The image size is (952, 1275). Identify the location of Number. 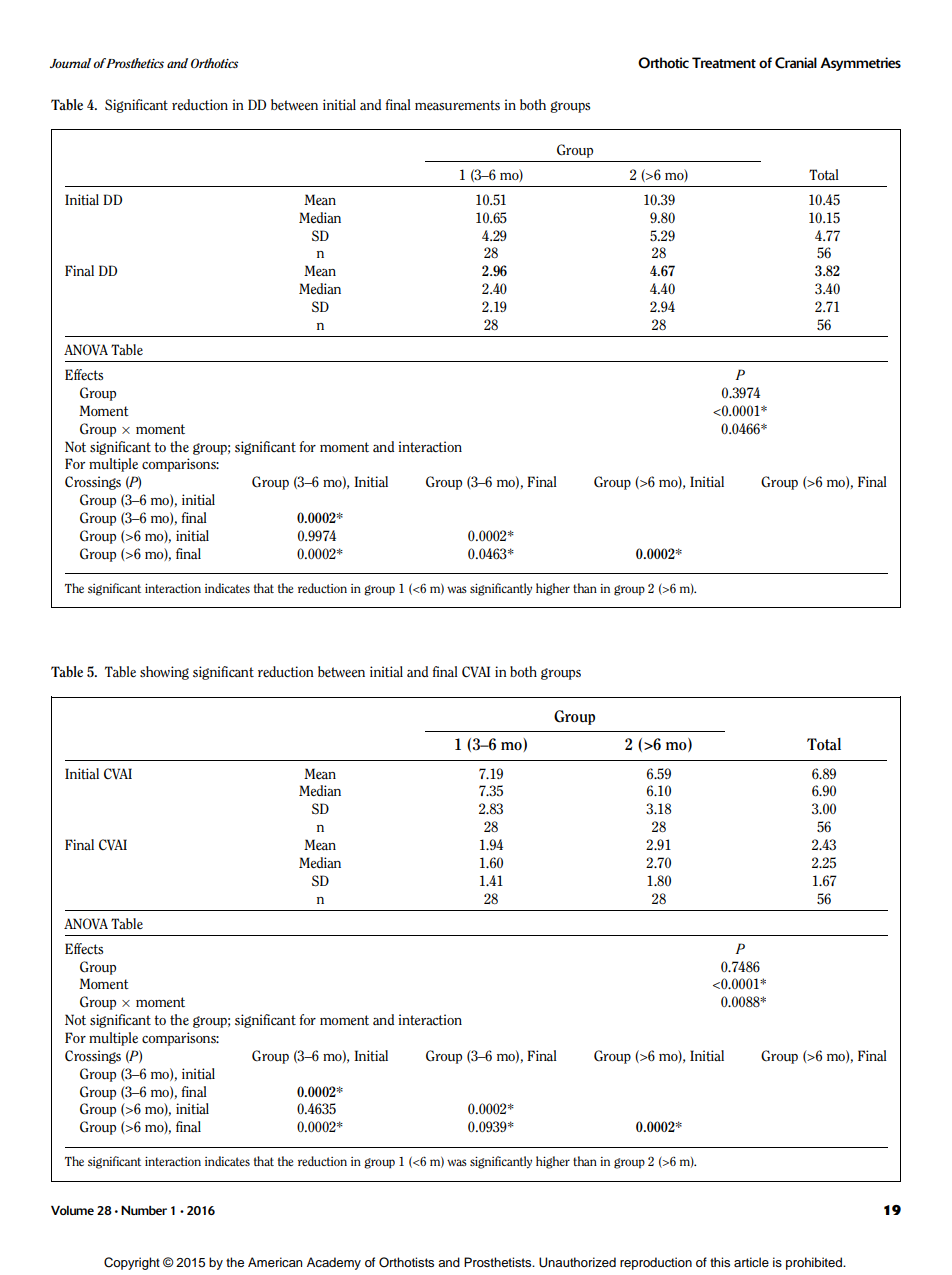
(144, 1210).
